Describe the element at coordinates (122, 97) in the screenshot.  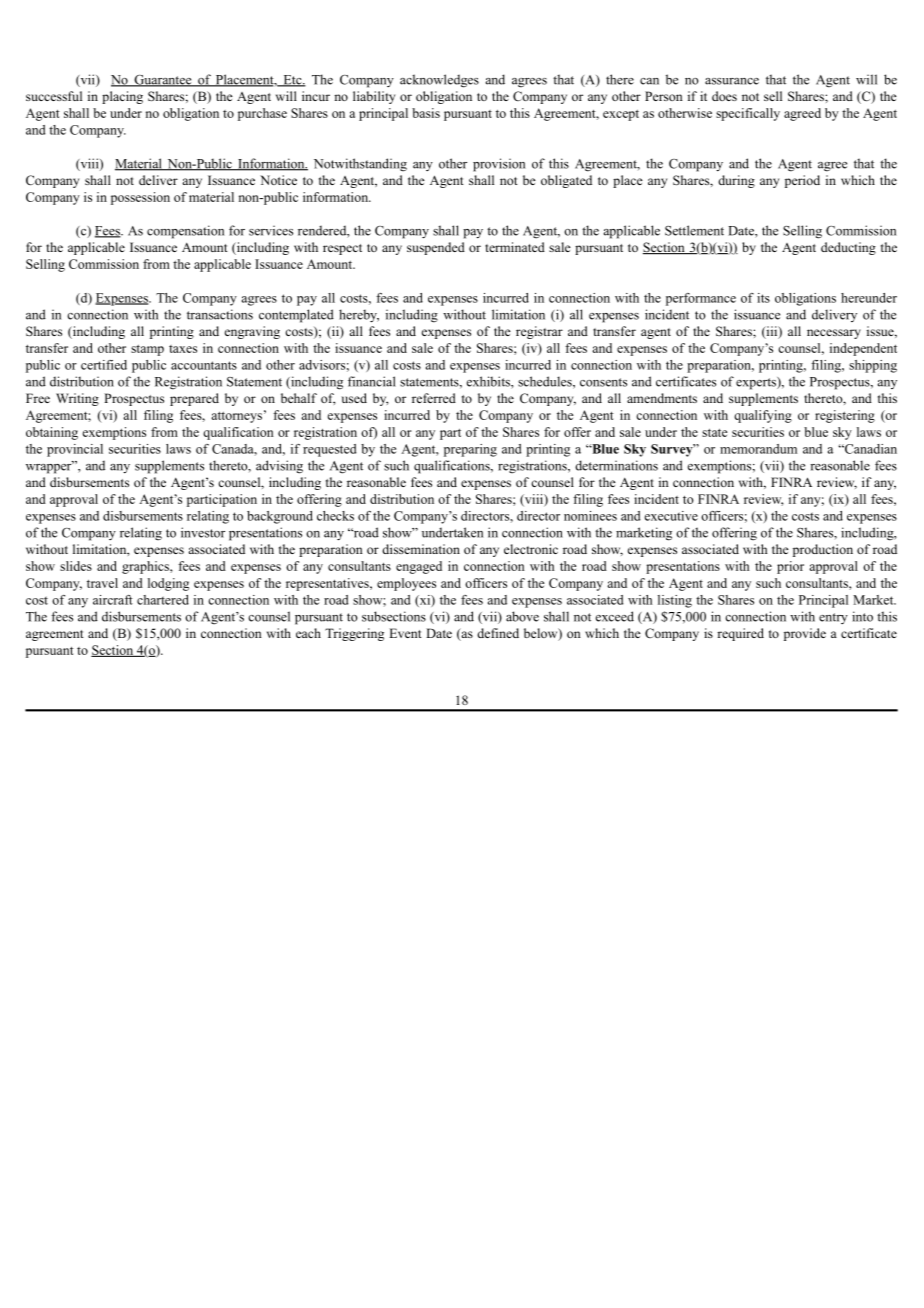
I see `placing` at that location.
